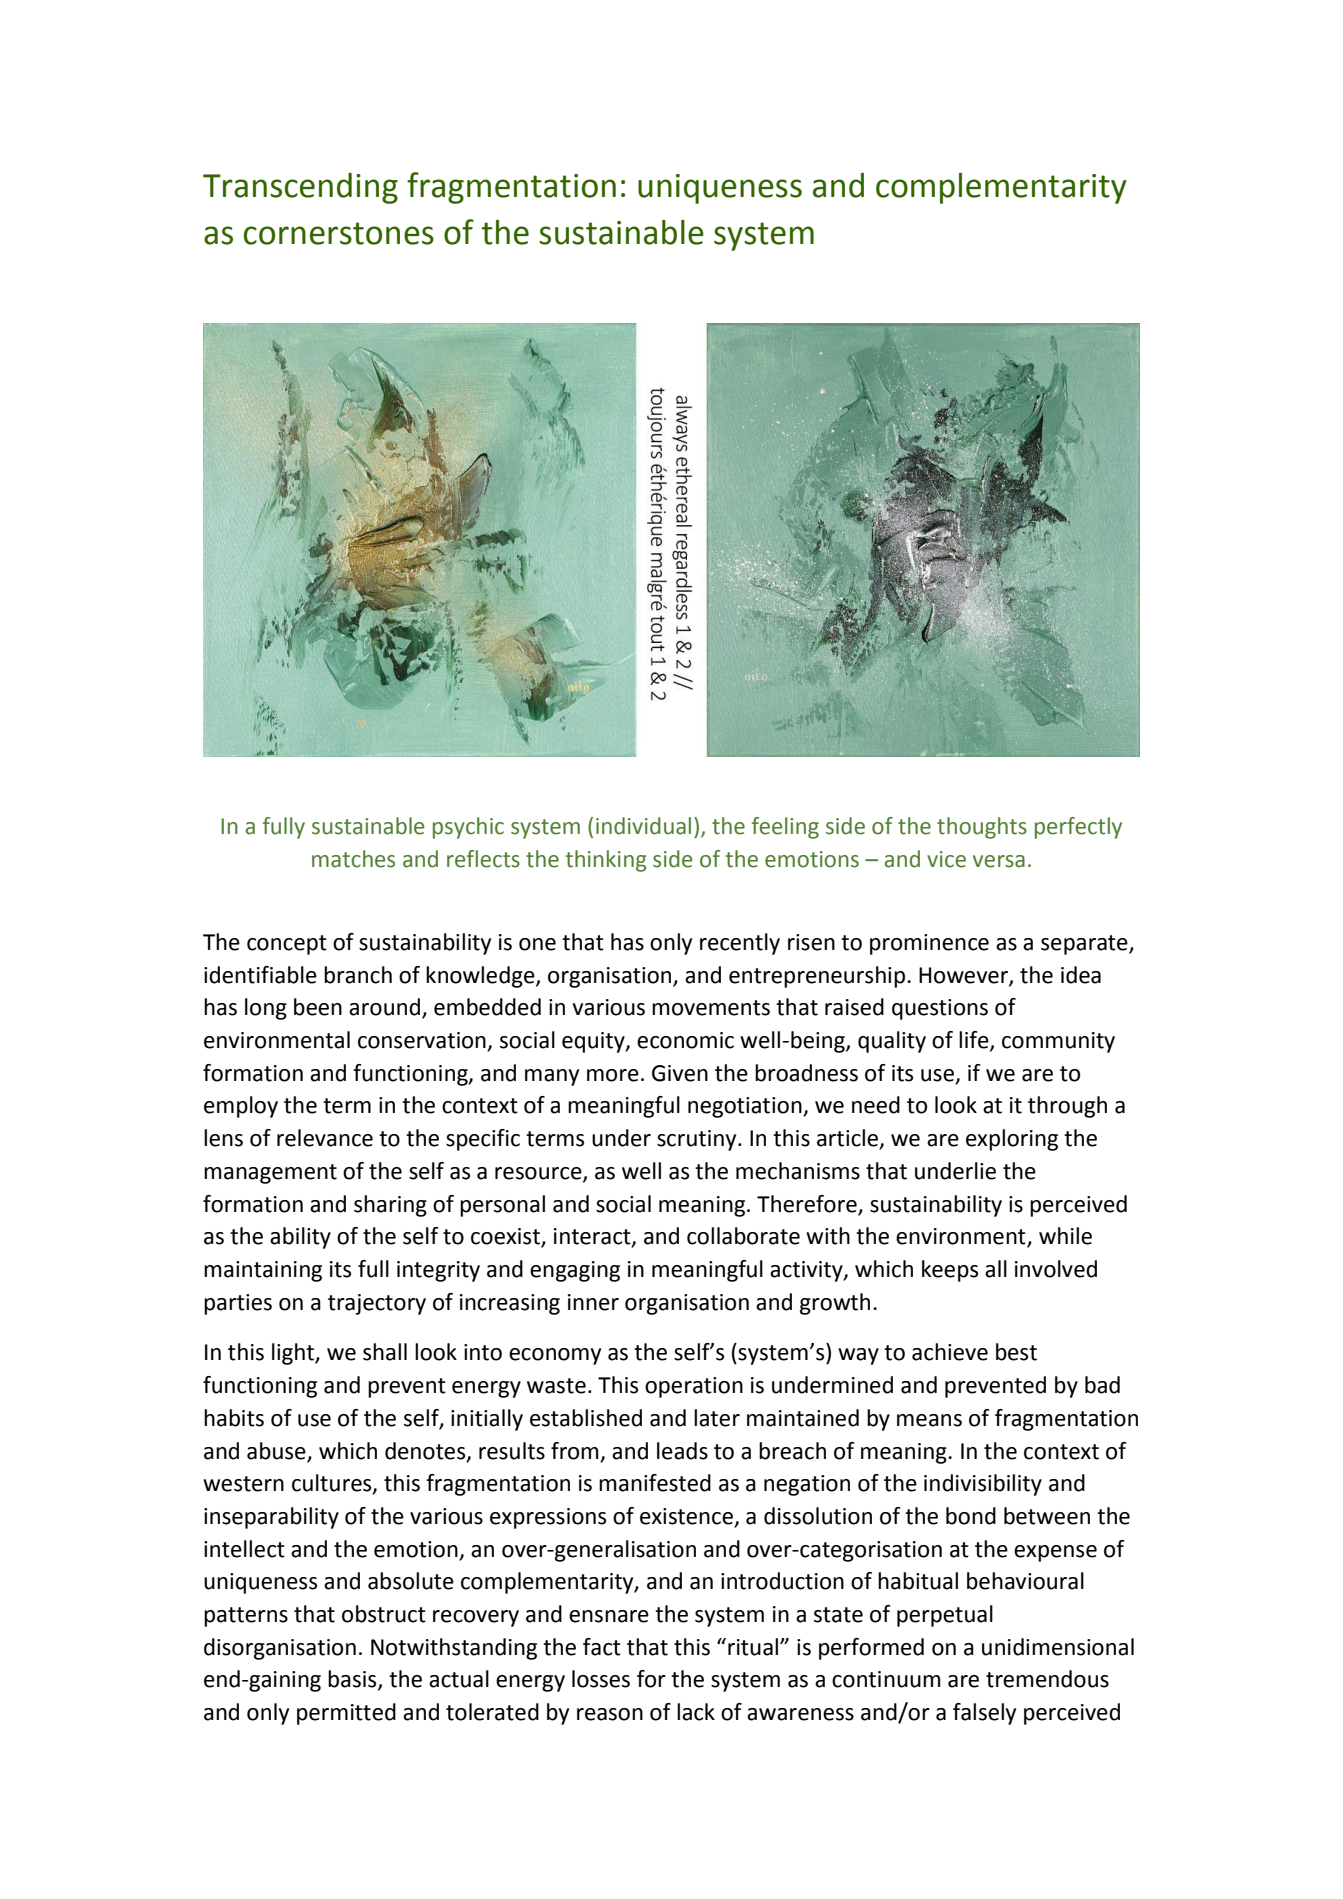  I want to click on lack, so click(696, 1712).
